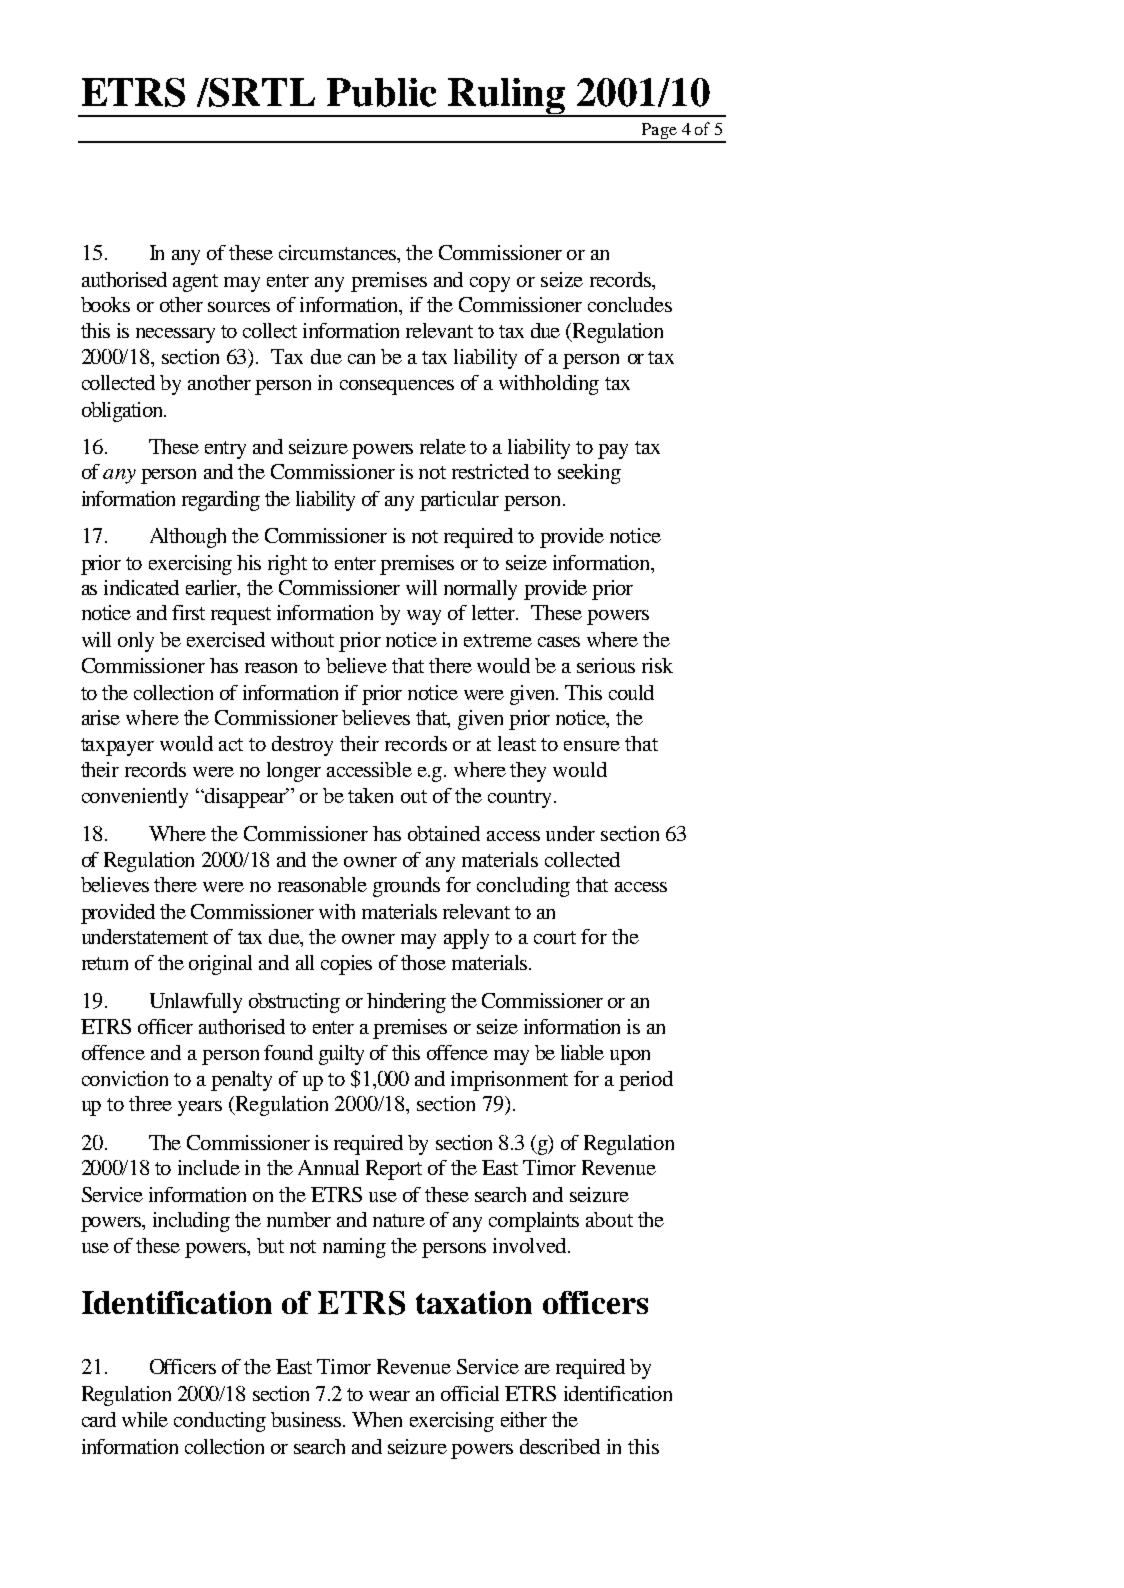 The image size is (1124, 1588). What do you see at coordinates (377, 1419) in the screenshot?
I see `When` at bounding box center [377, 1419].
